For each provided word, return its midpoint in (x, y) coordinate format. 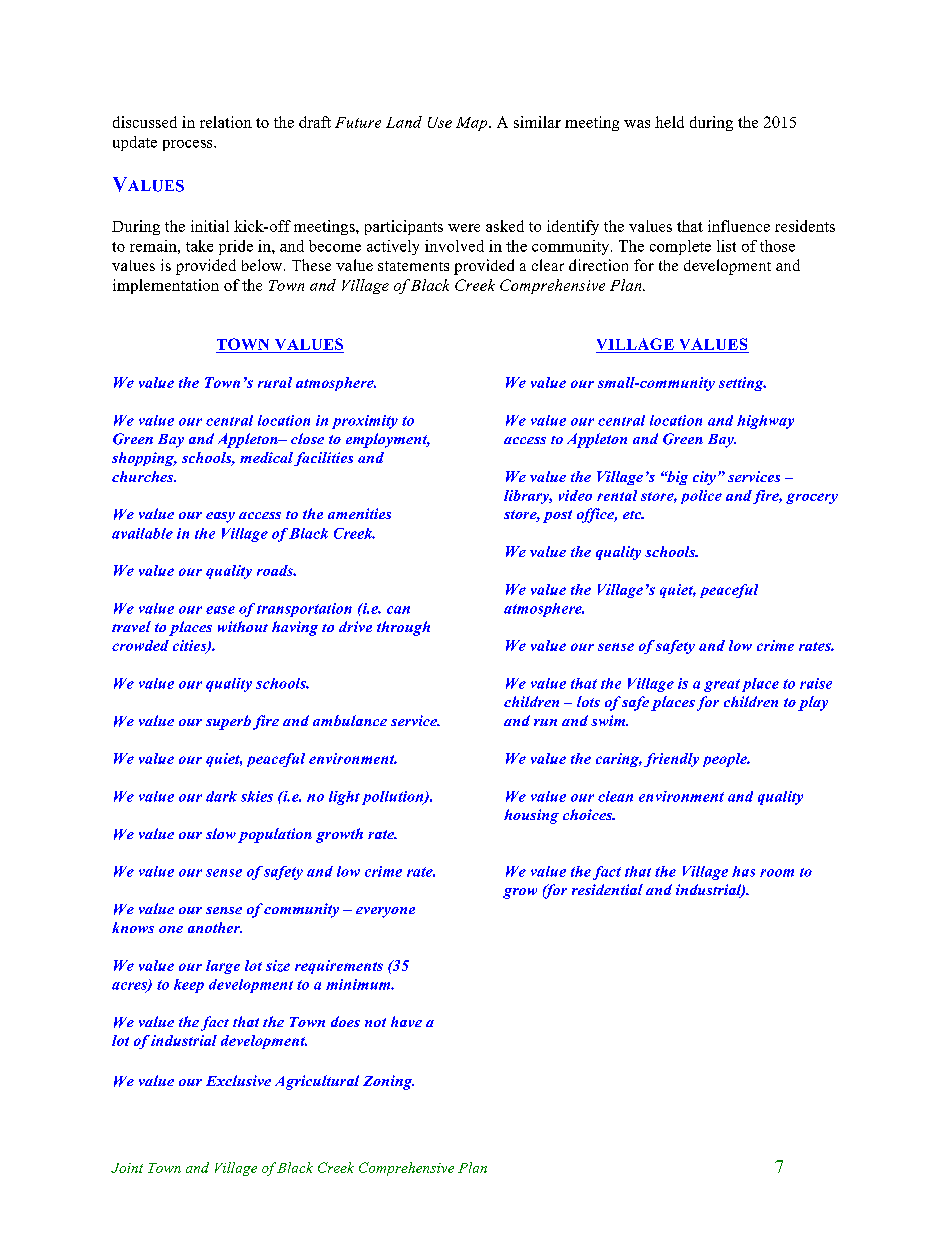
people (726, 760)
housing (531, 816)
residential (607, 889)
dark (221, 796)
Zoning (388, 1082)
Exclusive (238, 1080)
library (528, 497)
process (189, 145)
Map (473, 124)
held (669, 122)
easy (220, 517)
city (704, 478)
